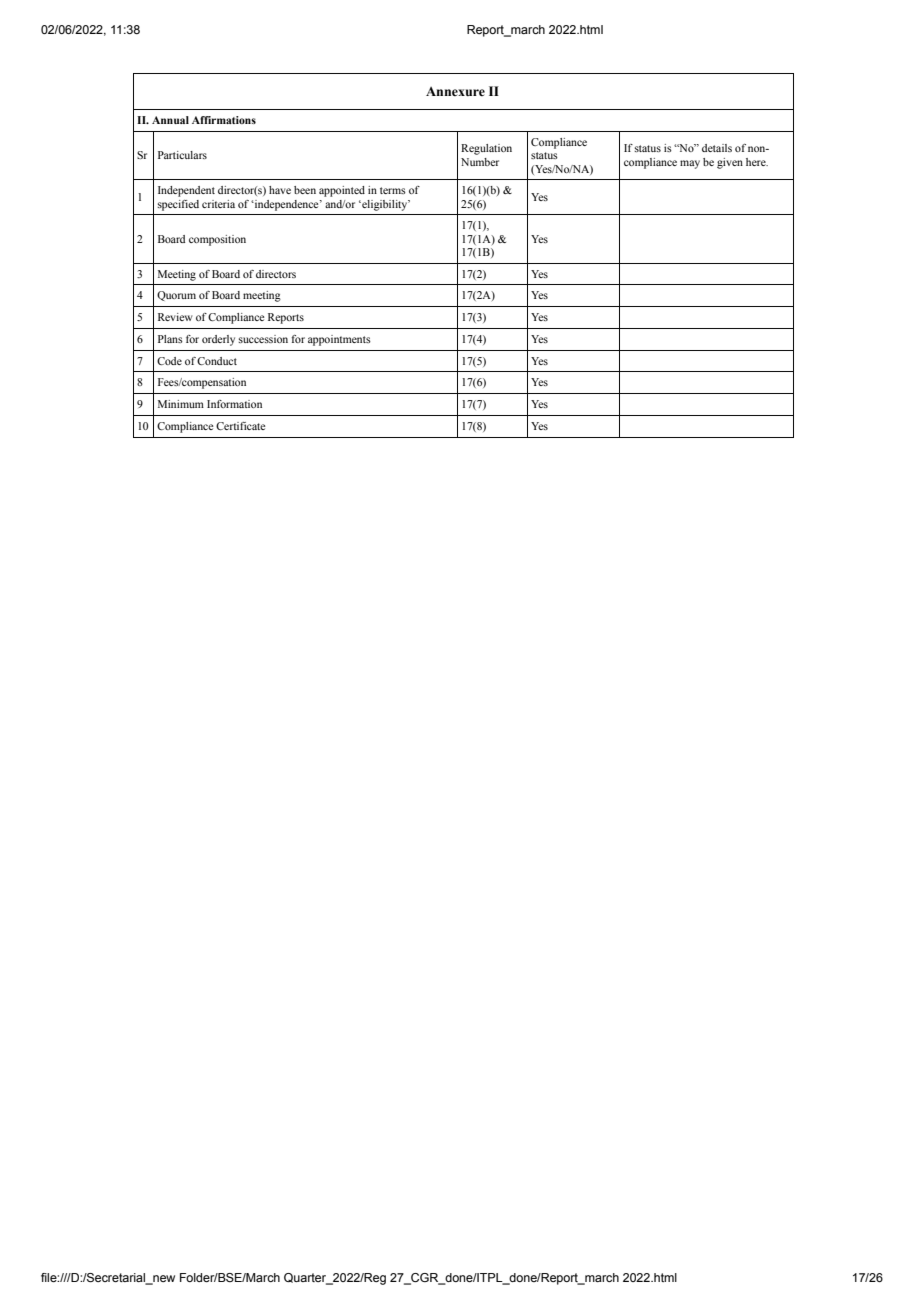  What do you see at coordinates (385, 205) in the image?
I see `eligibility` at bounding box center [385, 205].
